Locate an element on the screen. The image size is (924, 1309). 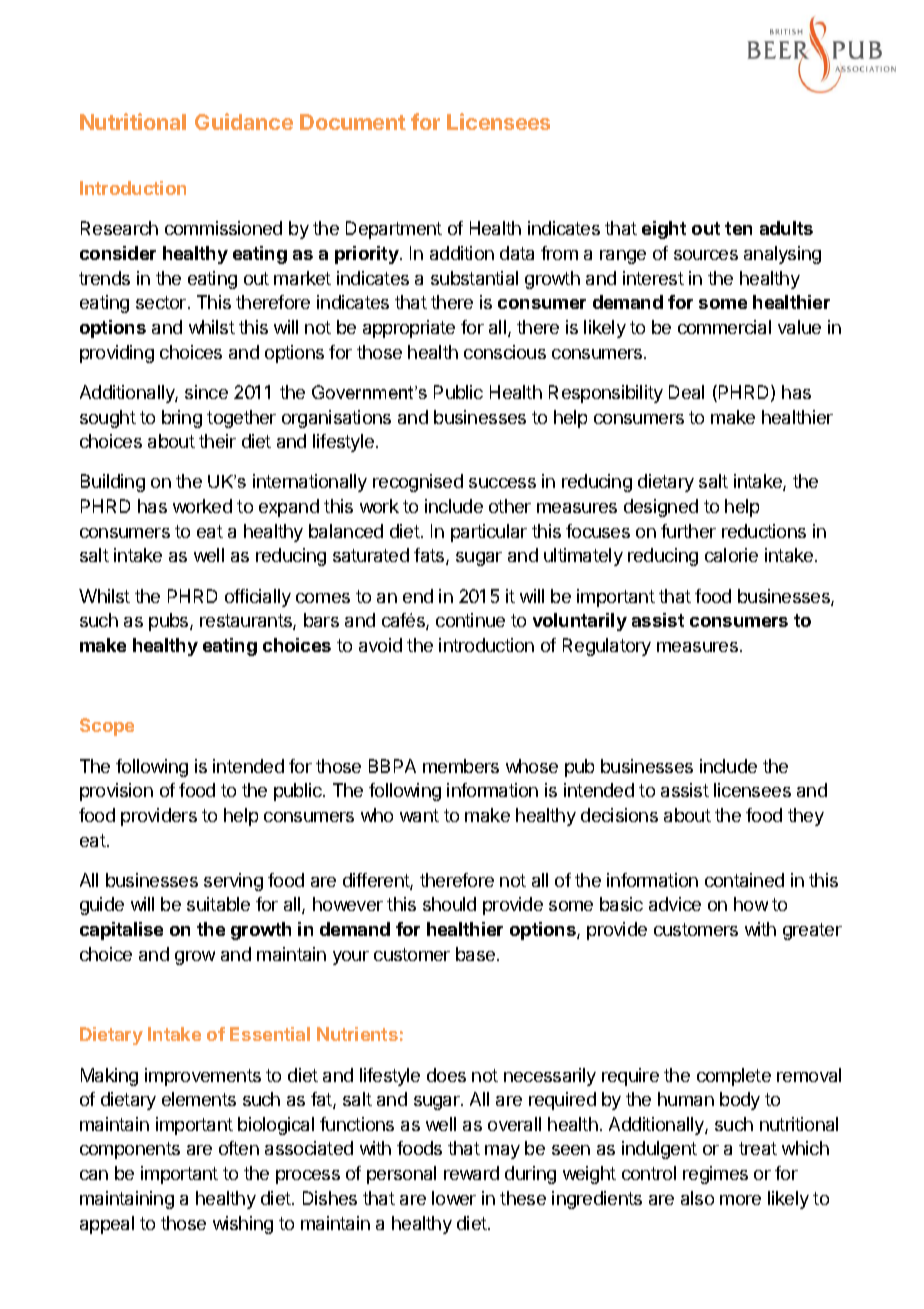
reductions is located at coordinates (764, 531).
